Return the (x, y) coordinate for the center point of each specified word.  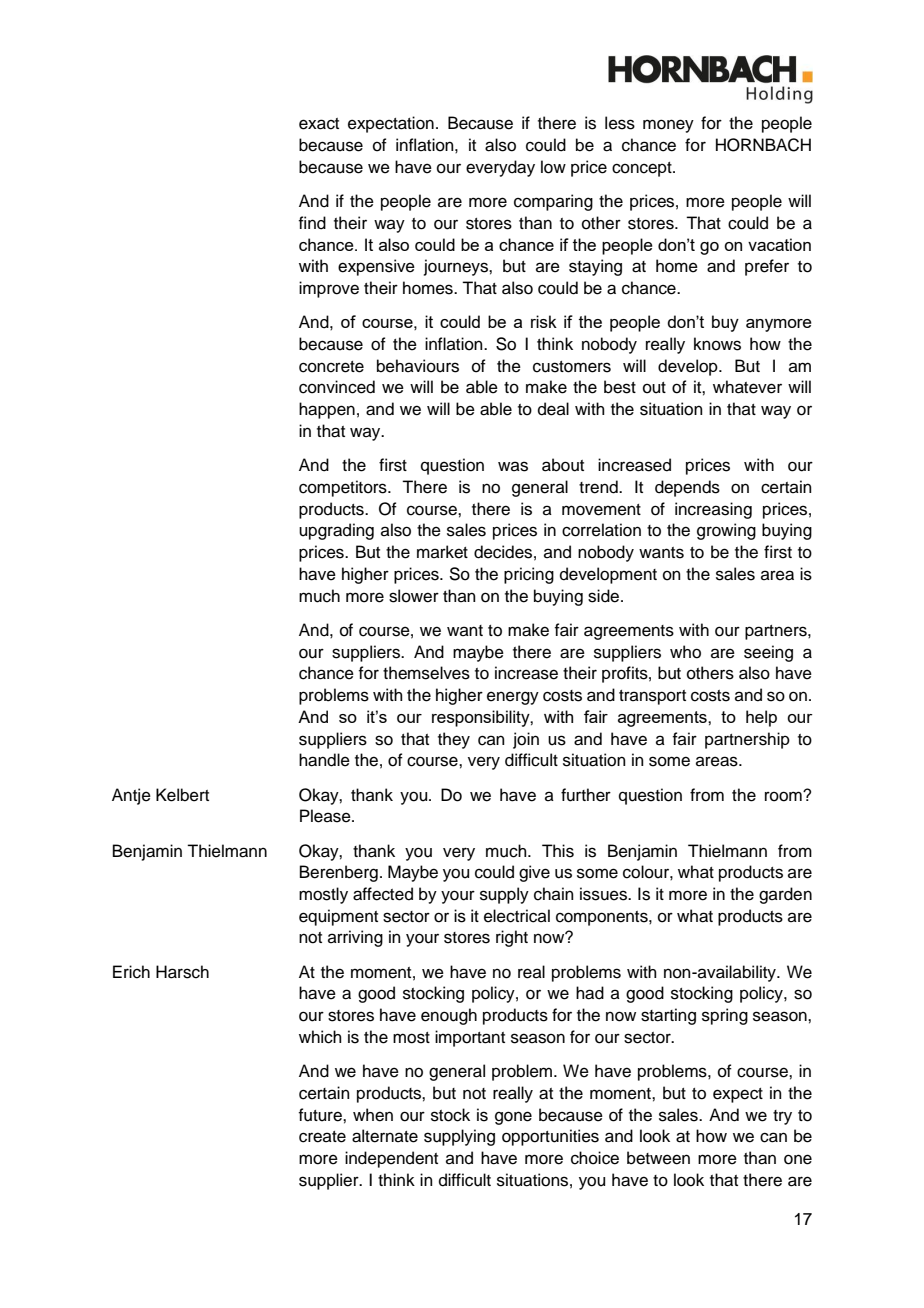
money (668, 126)
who (685, 652)
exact (319, 124)
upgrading (336, 531)
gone (513, 1118)
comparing (553, 202)
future (321, 1115)
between (658, 1158)
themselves (426, 673)
